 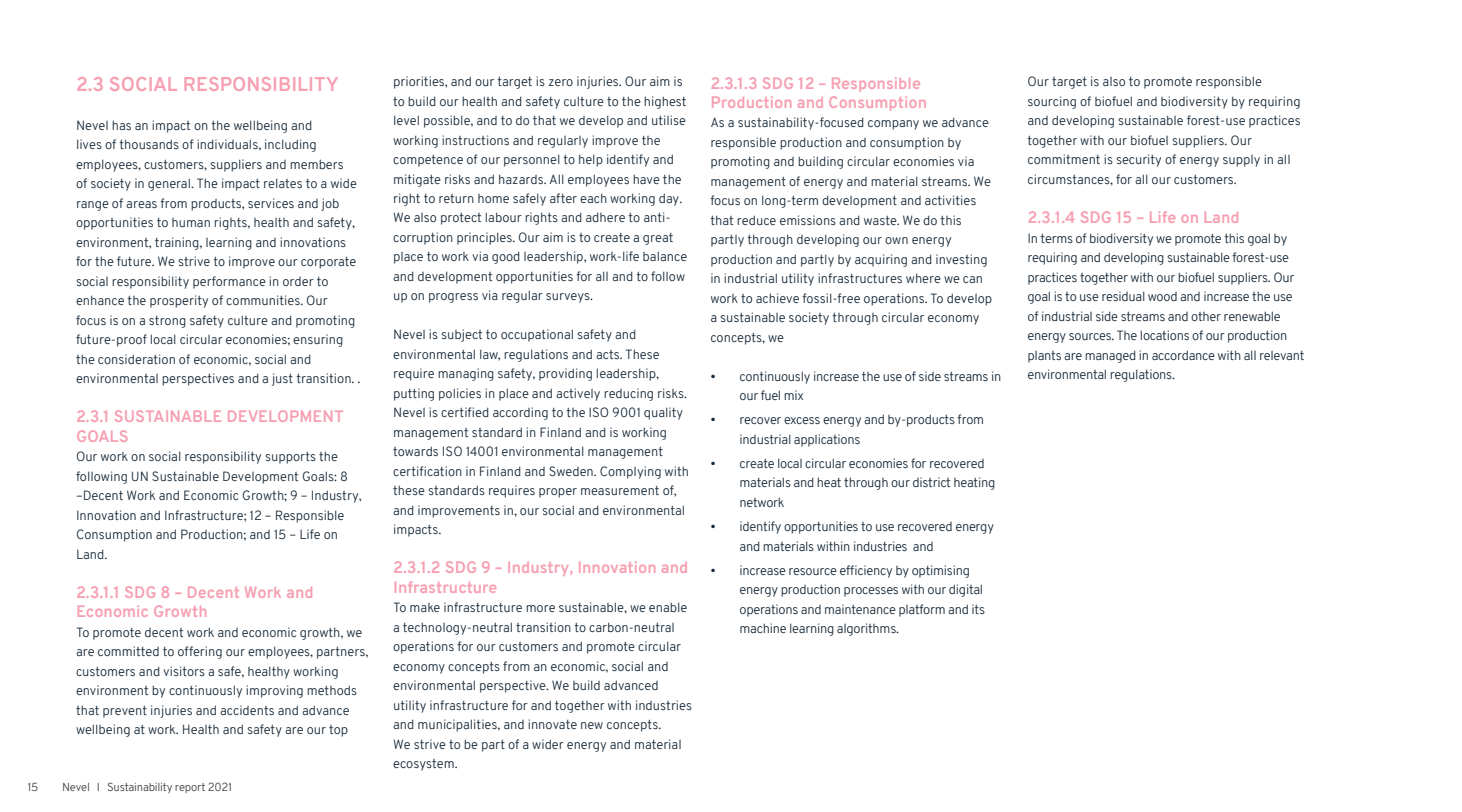 I want to click on sourcing, so click(x=1052, y=102).
